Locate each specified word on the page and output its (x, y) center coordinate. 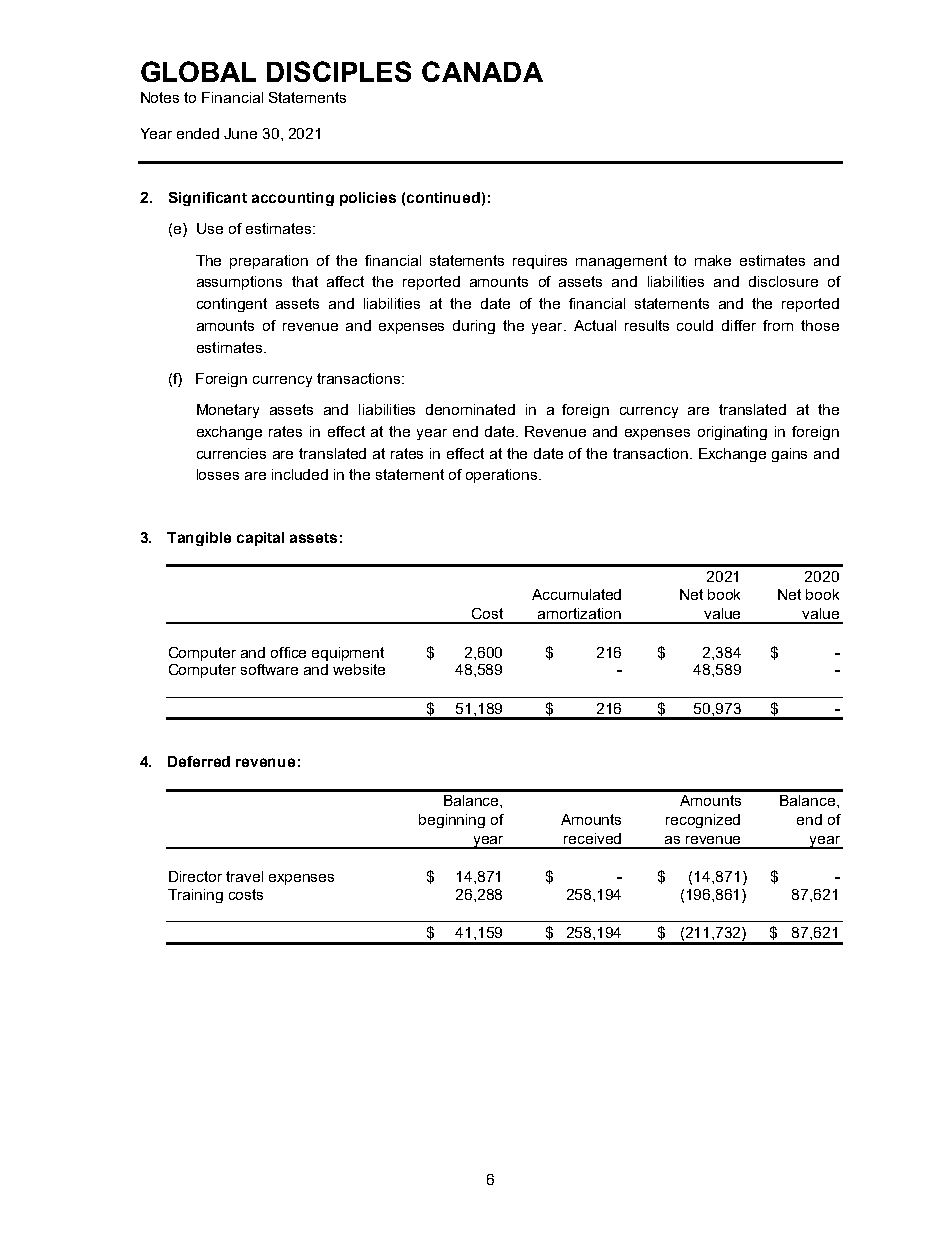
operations (503, 476)
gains (789, 455)
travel (244, 876)
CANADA (482, 71)
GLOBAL (198, 71)
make (713, 260)
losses (218, 474)
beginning (452, 821)
